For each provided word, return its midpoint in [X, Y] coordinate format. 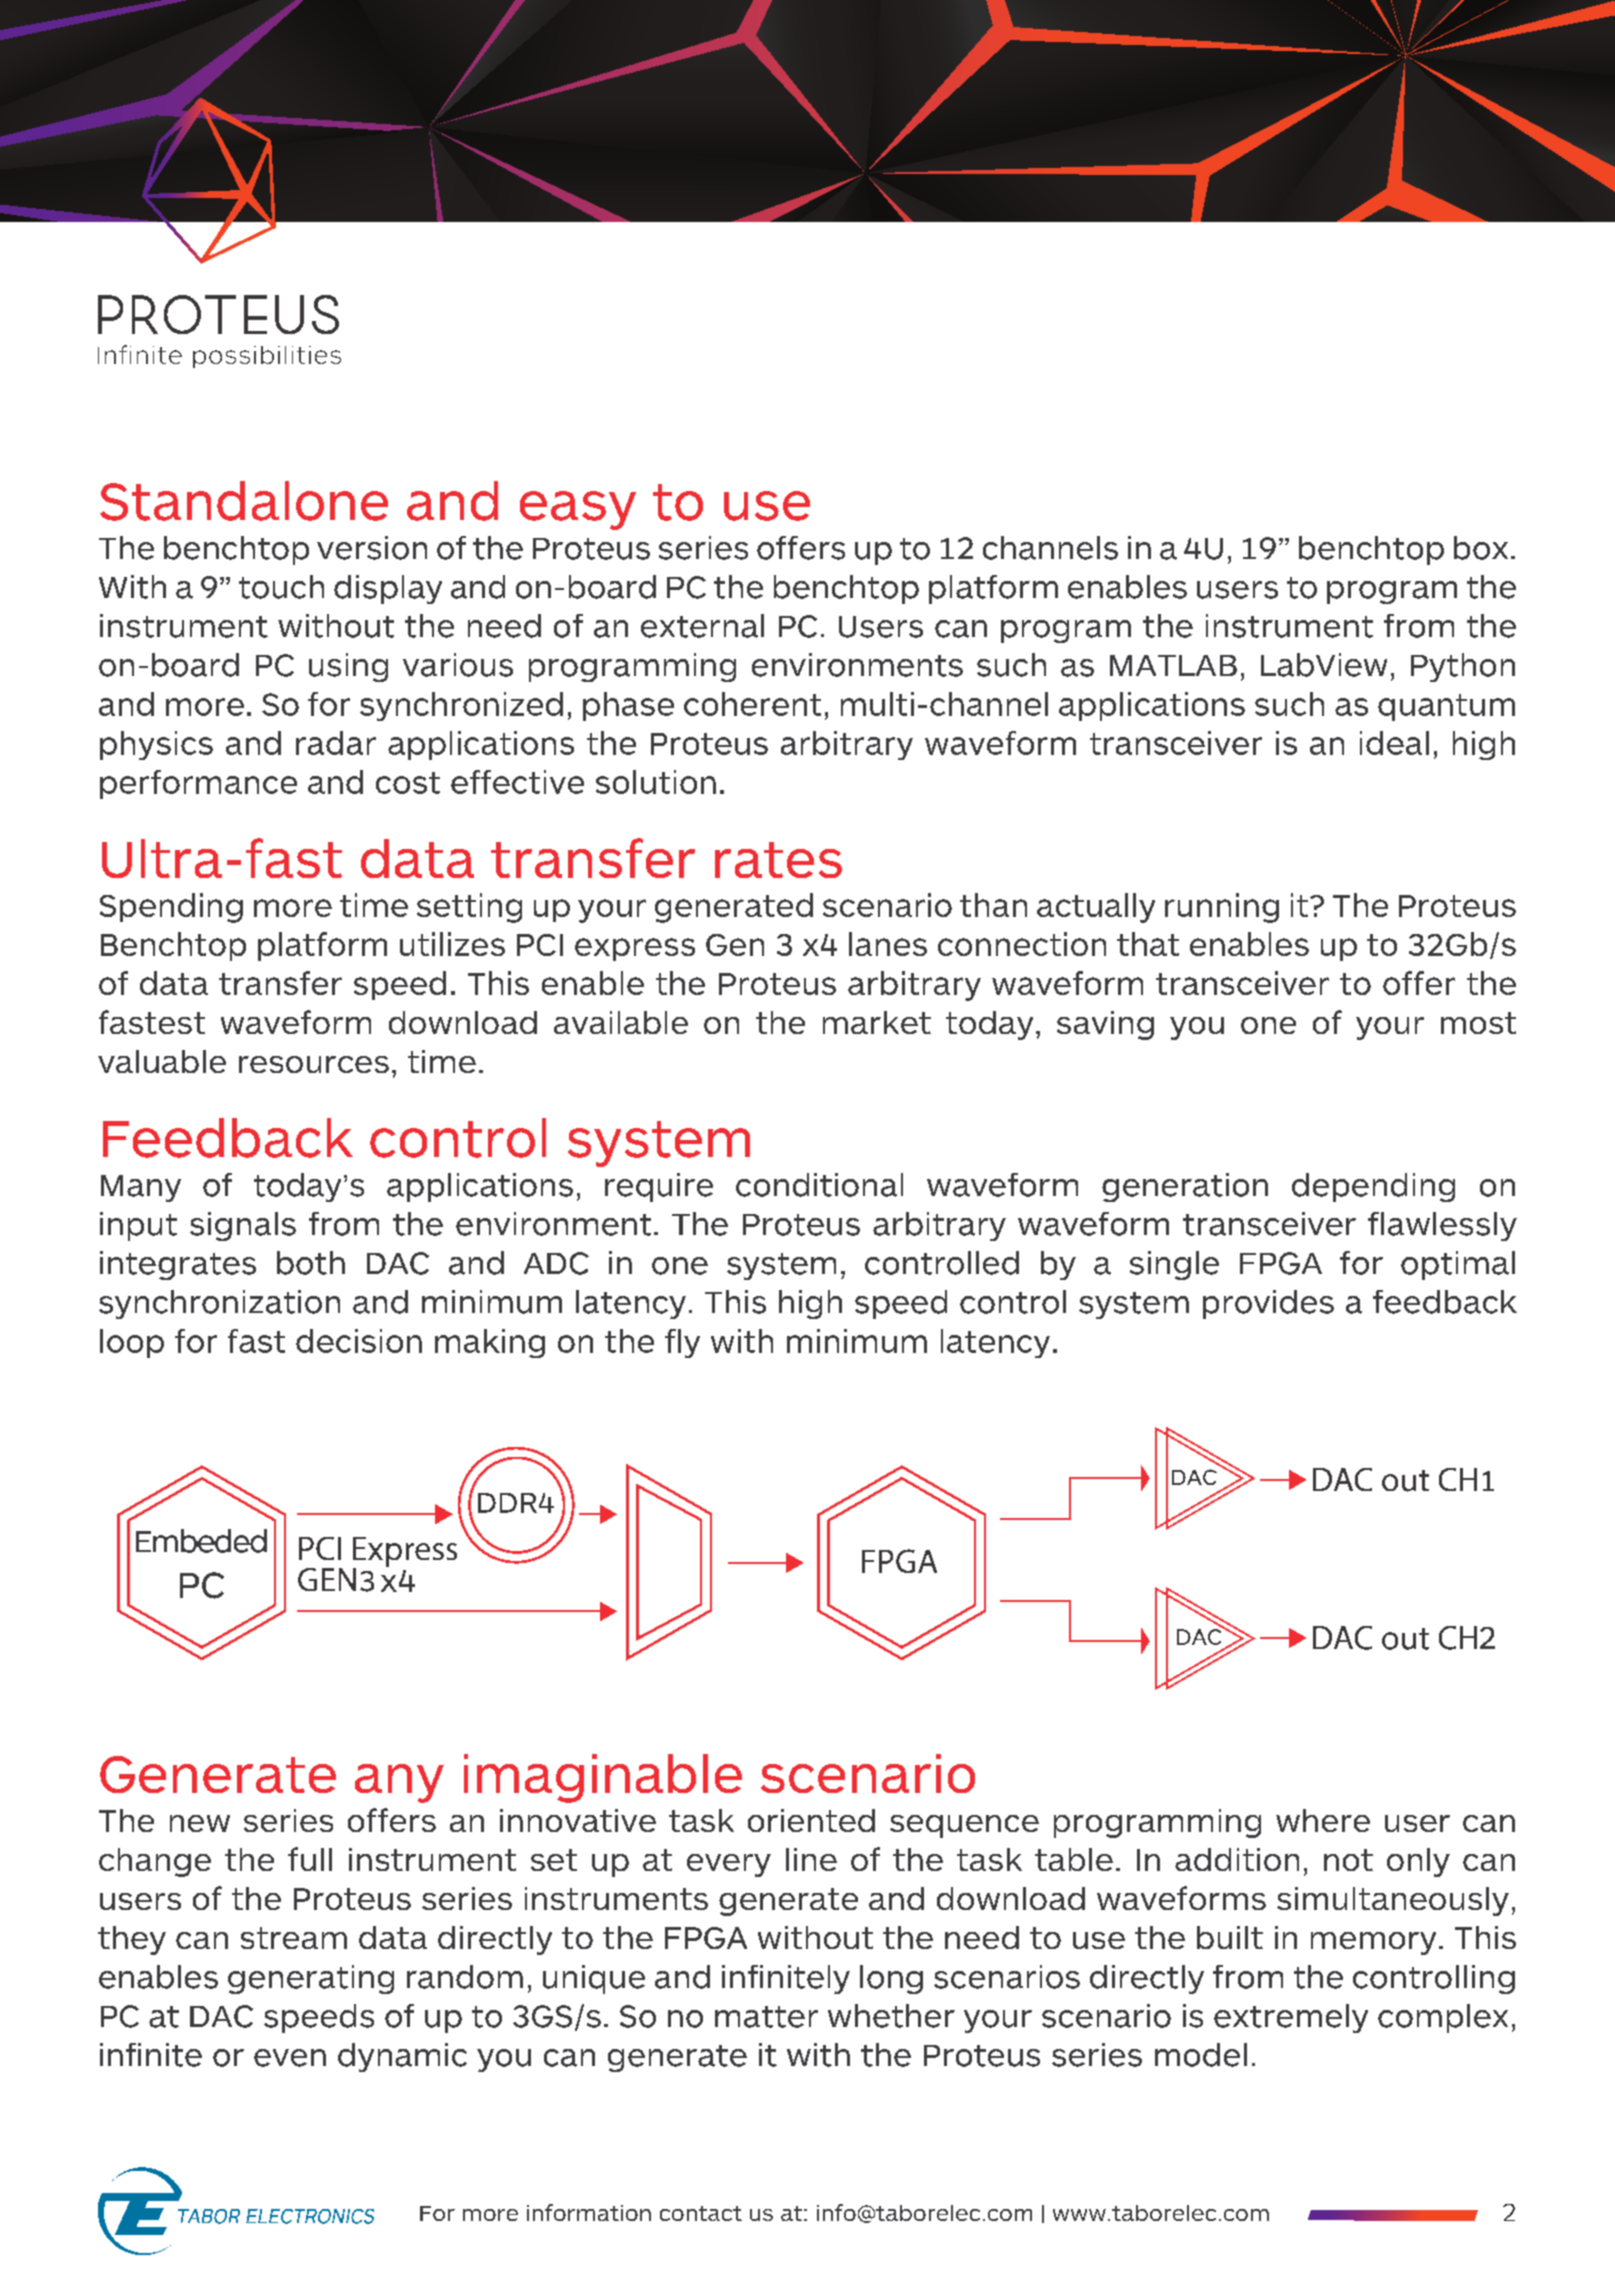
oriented [811, 1820]
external [702, 626]
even [290, 2058]
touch [281, 587]
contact [701, 2213]
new [200, 1823]
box [1481, 548]
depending [1373, 1187]
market [877, 1022]
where [1323, 1820]
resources [314, 1064]
